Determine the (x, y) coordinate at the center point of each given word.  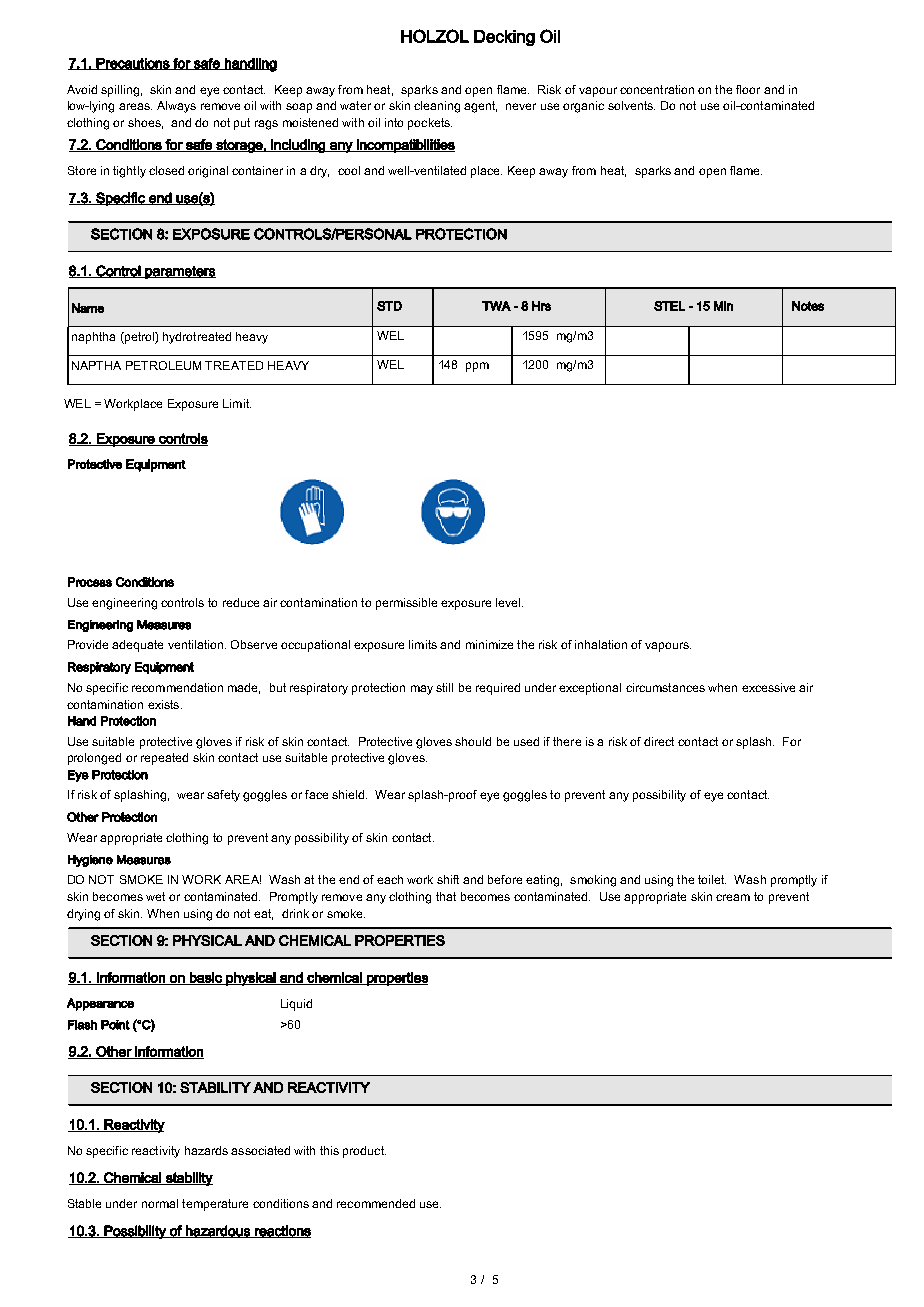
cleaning (437, 107)
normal (160, 1203)
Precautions (133, 64)
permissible (406, 604)
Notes (808, 306)
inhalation (601, 644)
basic (206, 978)
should (473, 741)
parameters (179, 272)
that (446, 896)
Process (90, 582)
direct (659, 741)
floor (748, 89)
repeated (164, 759)
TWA (496, 306)
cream (733, 897)
